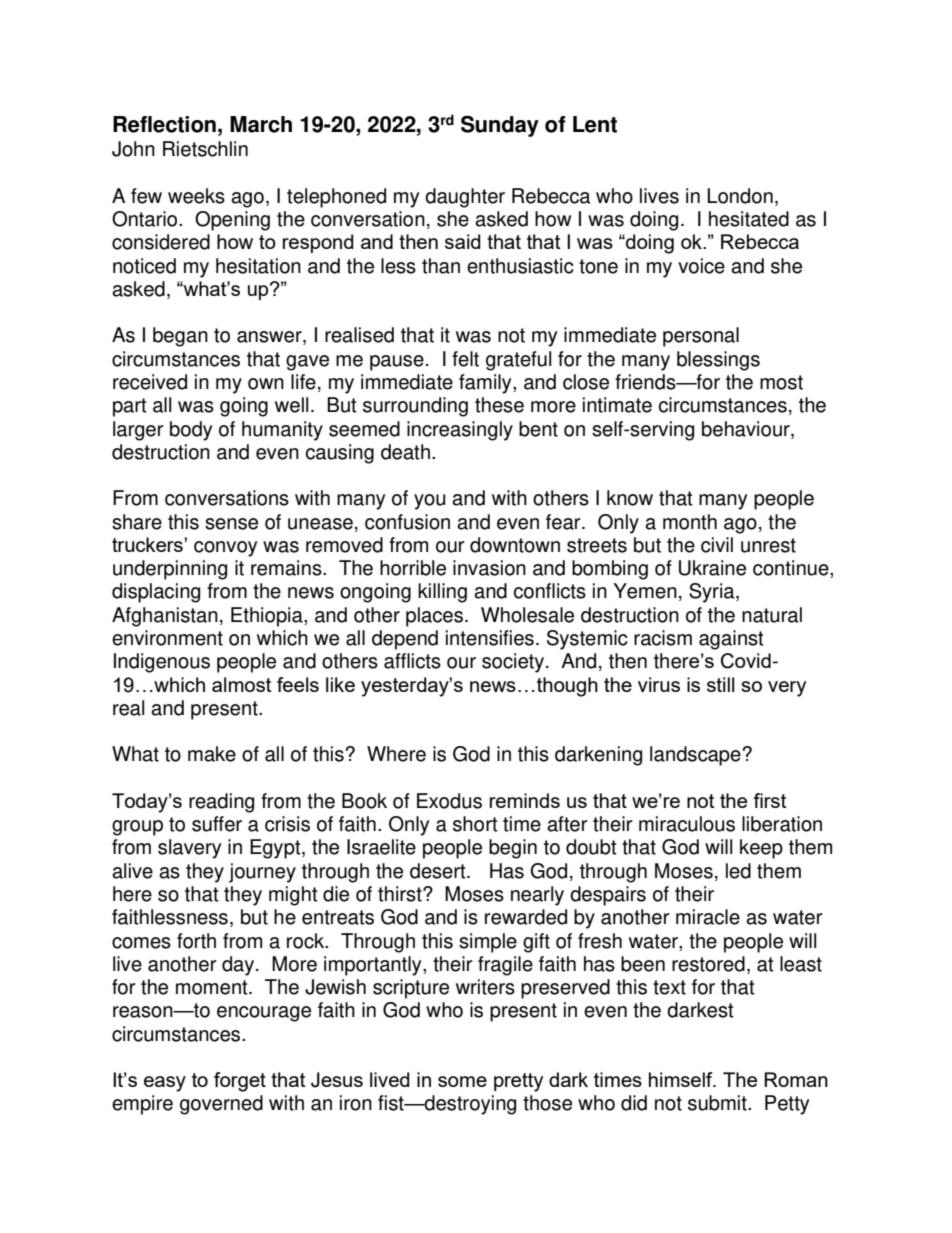 Image resolution: width=952 pixels, height=1233 pixels. Describe the element at coordinates (217, 824) in the image. I see `suffer` at that location.
